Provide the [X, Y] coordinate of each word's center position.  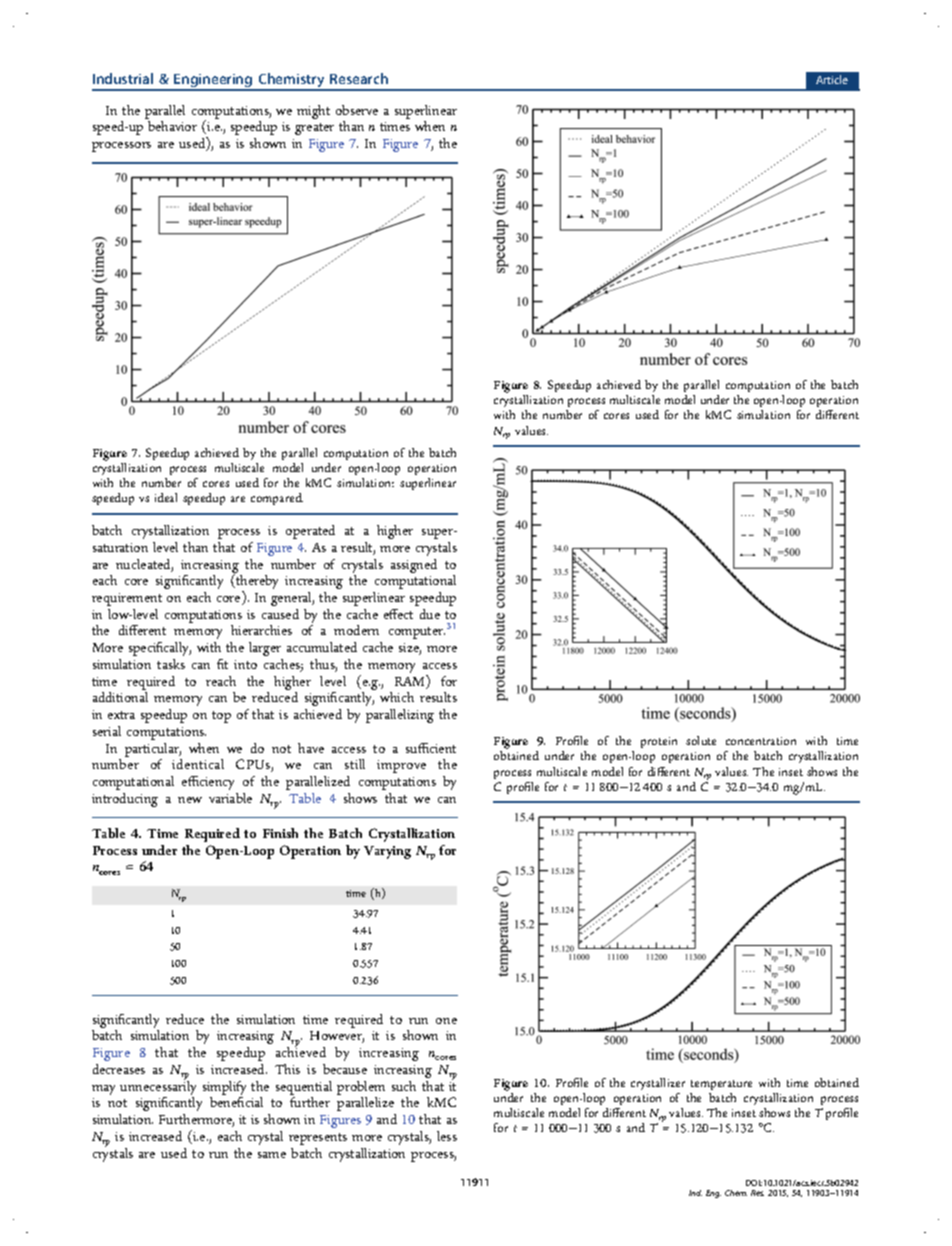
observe [357, 110]
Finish [280, 833]
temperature [721, 1085]
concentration [761, 741]
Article [832, 79]
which [397, 697]
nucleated [144, 565]
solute [701, 740]
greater [314, 129]
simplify [224, 1089]
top [221, 717]
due [430, 614]
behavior [172, 126]
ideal [166, 497]
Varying [387, 852]
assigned [414, 566]
